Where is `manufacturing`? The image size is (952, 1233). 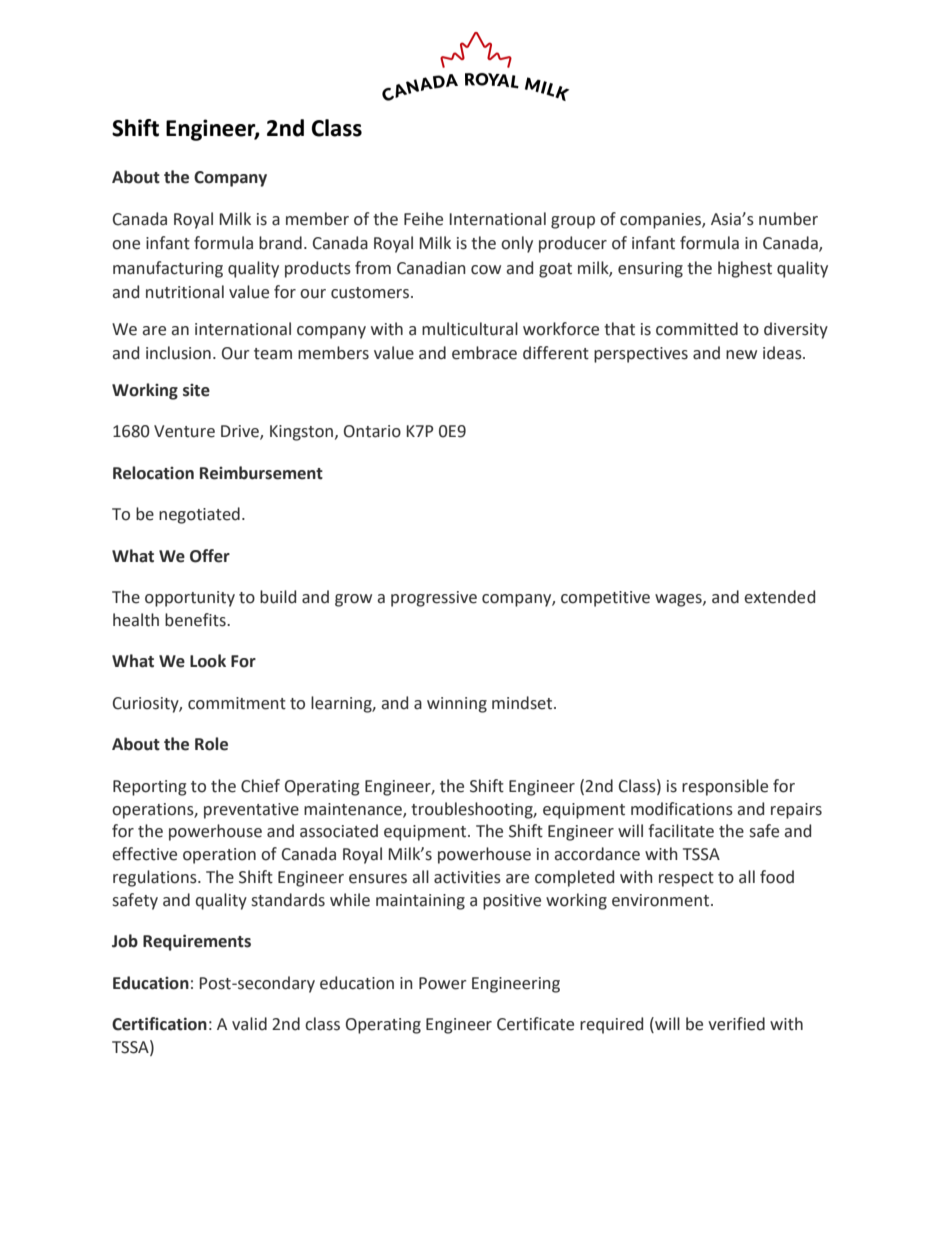 manufacturing is located at coordinates (168, 269).
